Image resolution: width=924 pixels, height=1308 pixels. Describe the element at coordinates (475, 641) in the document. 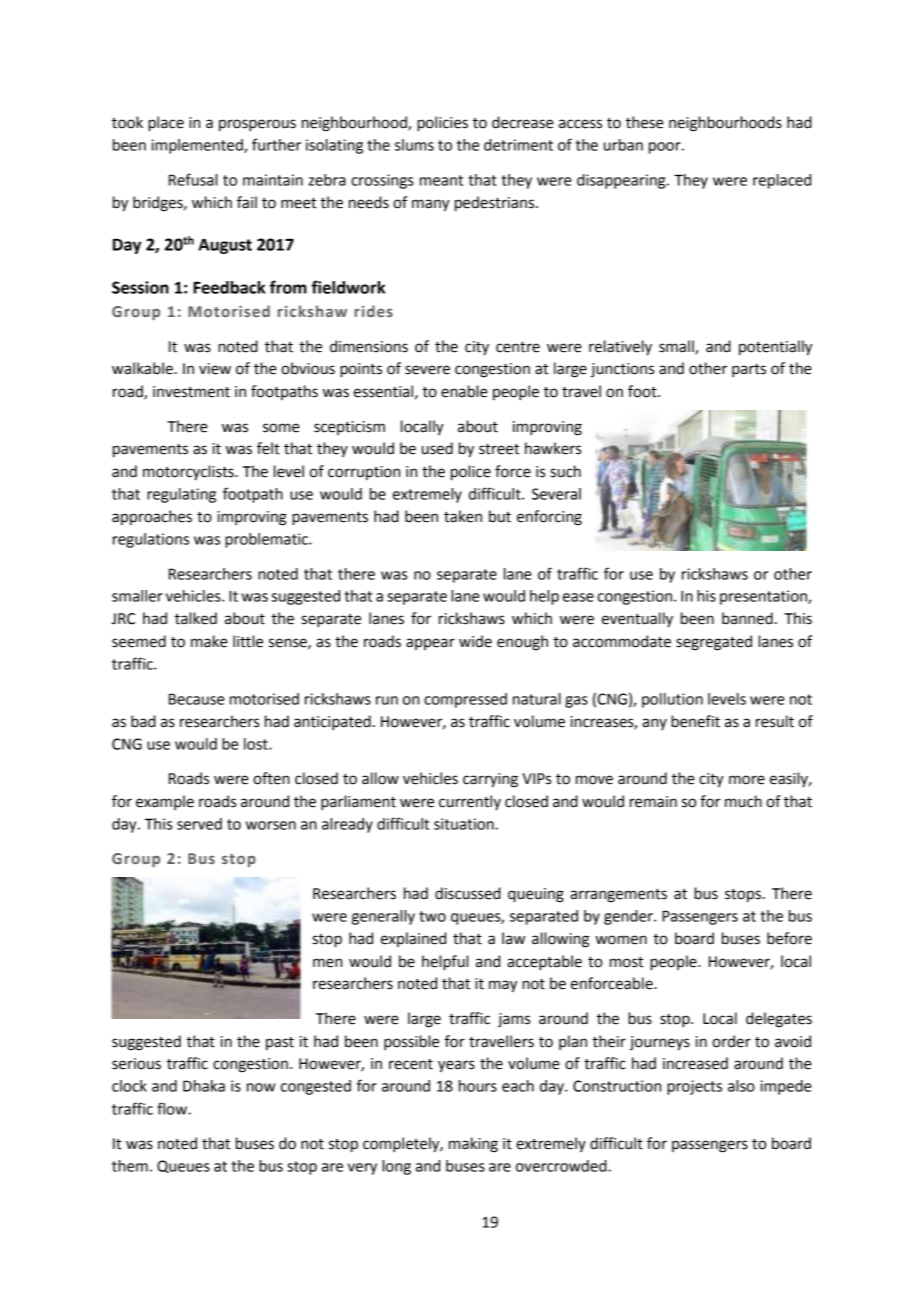

I see `wide` at that location.
